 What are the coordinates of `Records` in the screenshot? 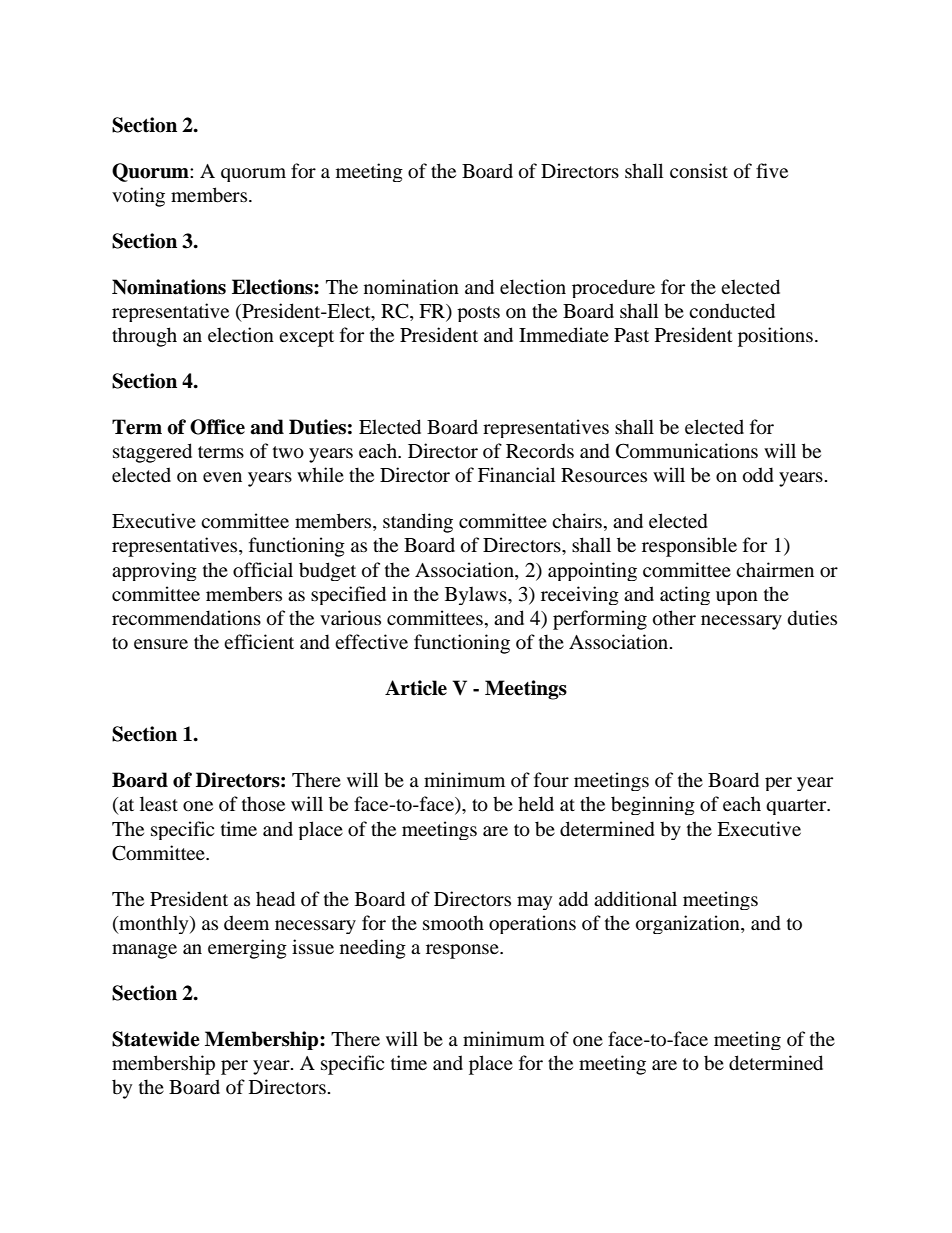 It's located at (540, 451).
